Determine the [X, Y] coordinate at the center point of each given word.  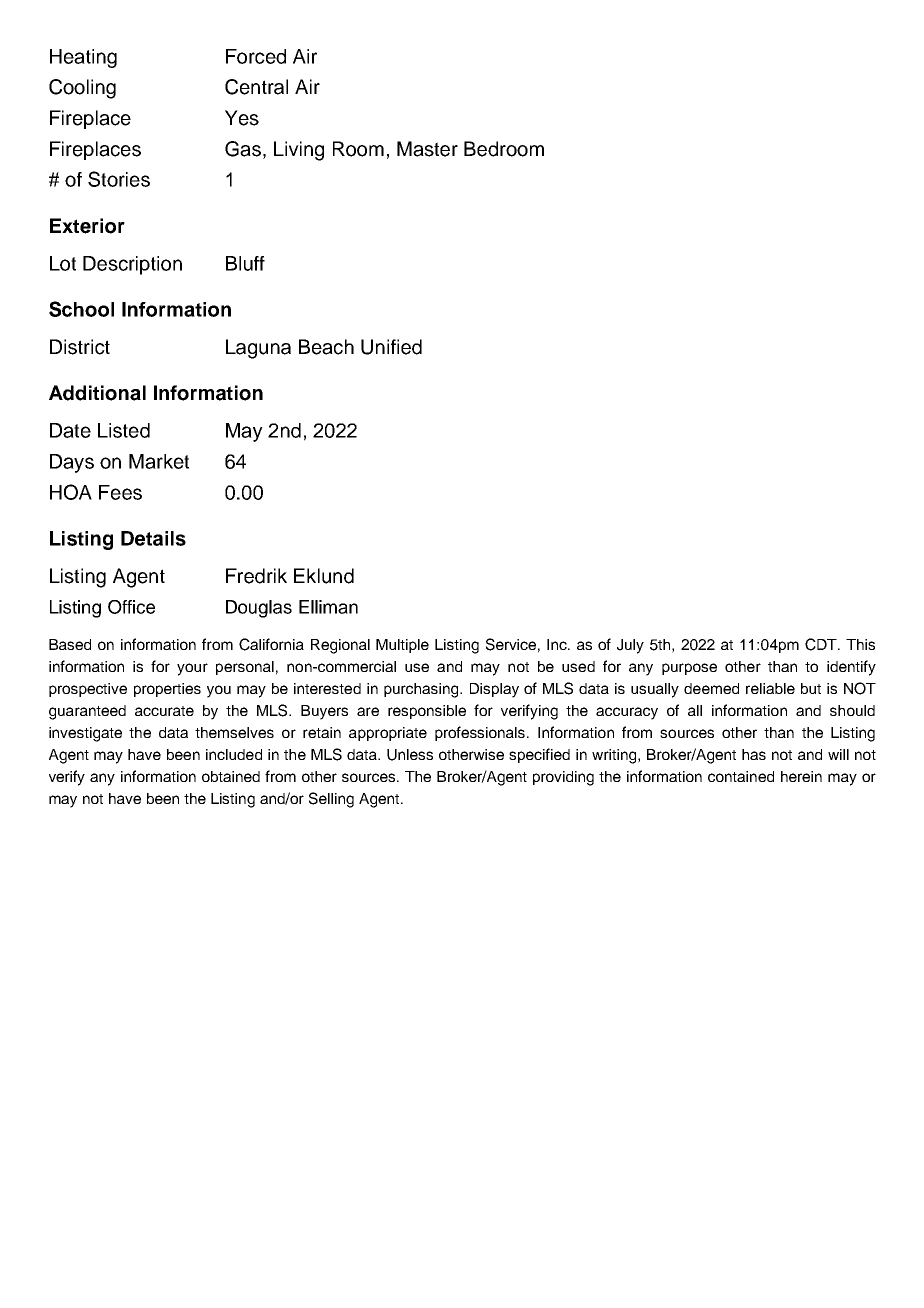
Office [131, 607]
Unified [391, 347]
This [860, 644]
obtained [231, 776]
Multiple [402, 646]
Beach [326, 347]
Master [427, 149]
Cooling [82, 89]
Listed [124, 430]
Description [132, 265]
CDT [822, 644]
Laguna [258, 349]
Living [299, 151]
